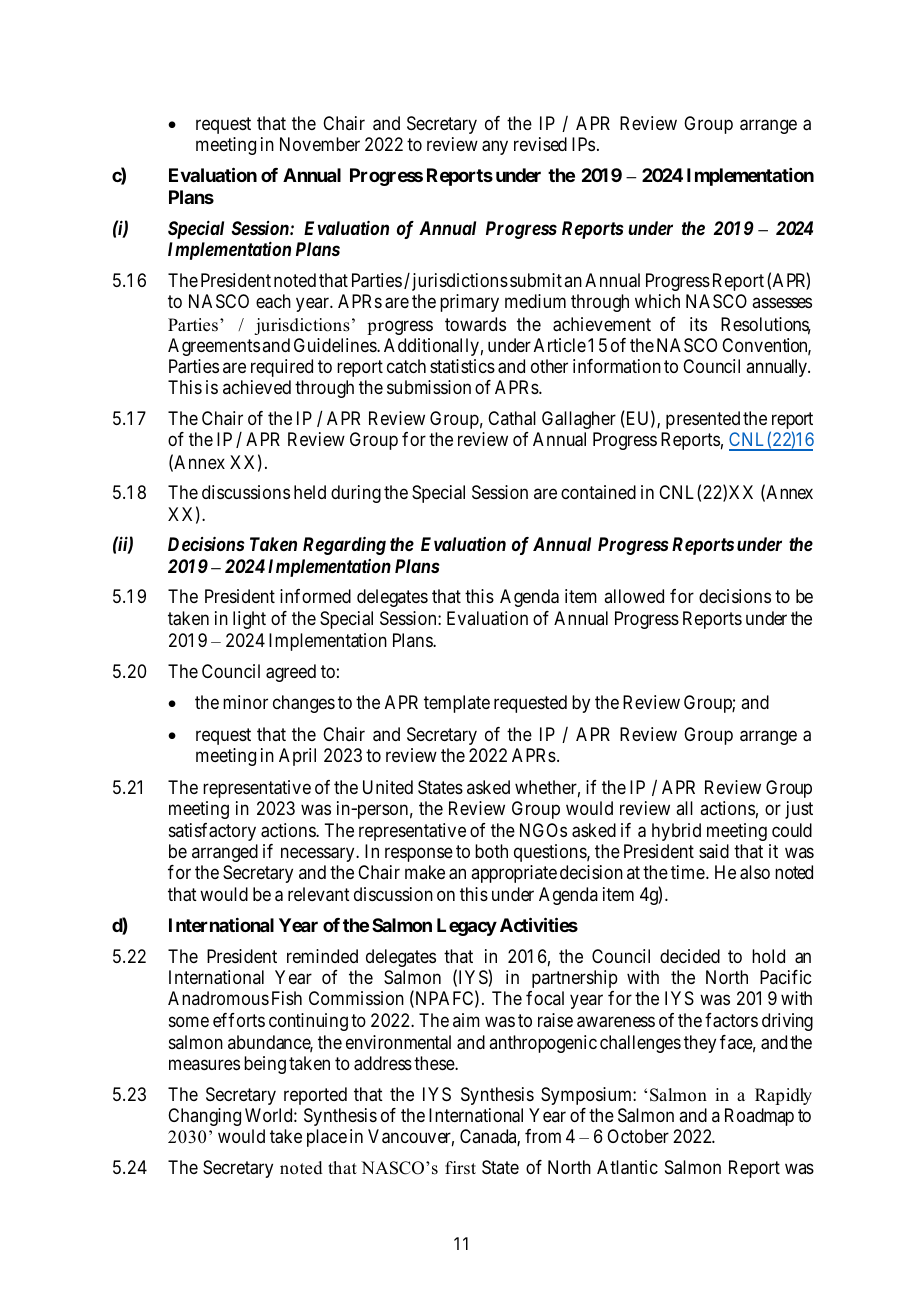 This page has height=1308, width=924. What do you see at coordinates (512, 418) in the page?
I see `Cathal` at bounding box center [512, 418].
